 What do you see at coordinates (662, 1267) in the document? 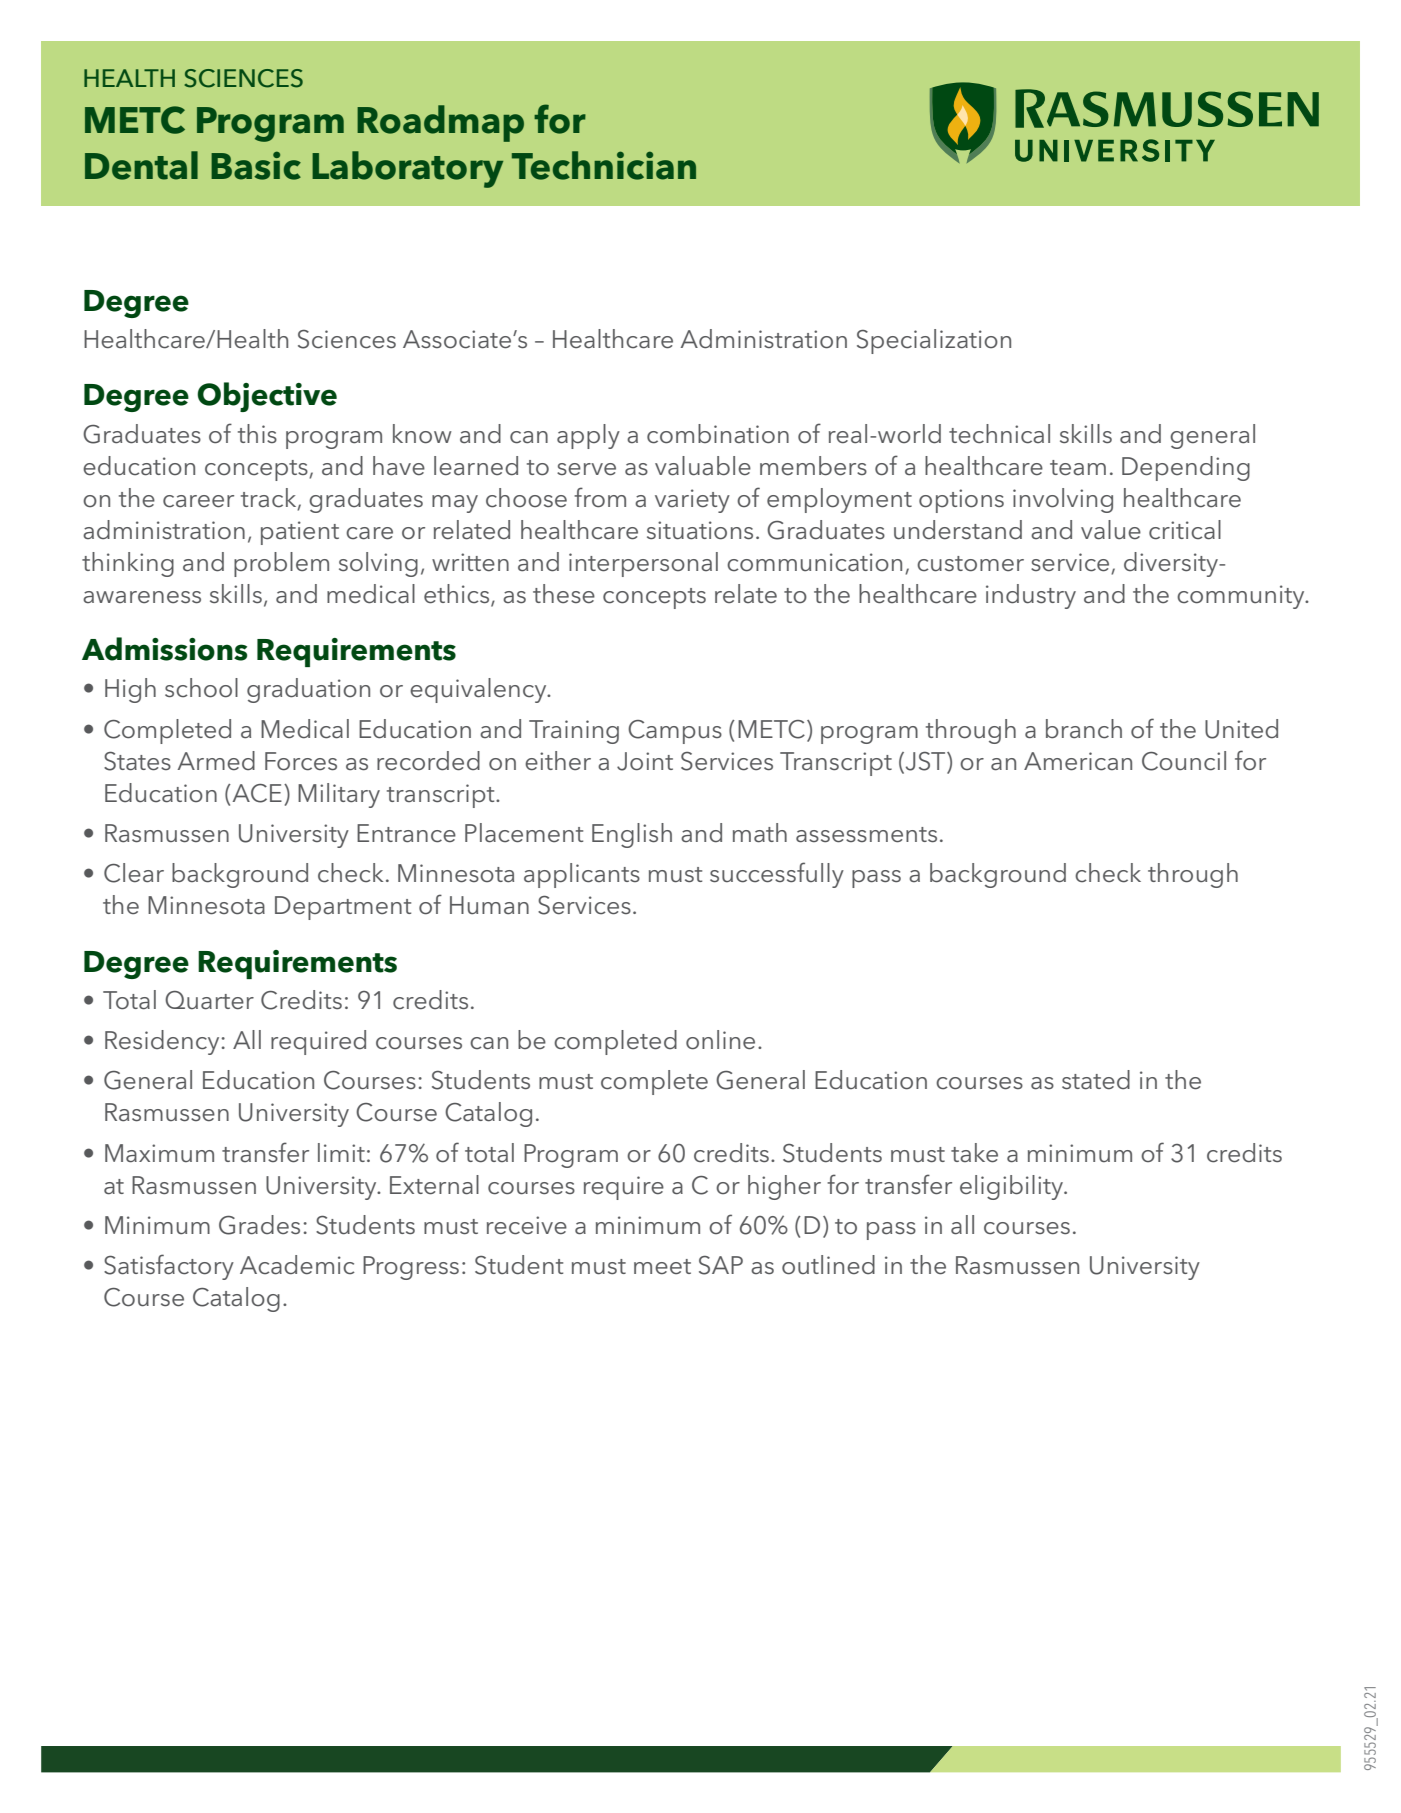
I see `meet` at bounding box center [662, 1267].
